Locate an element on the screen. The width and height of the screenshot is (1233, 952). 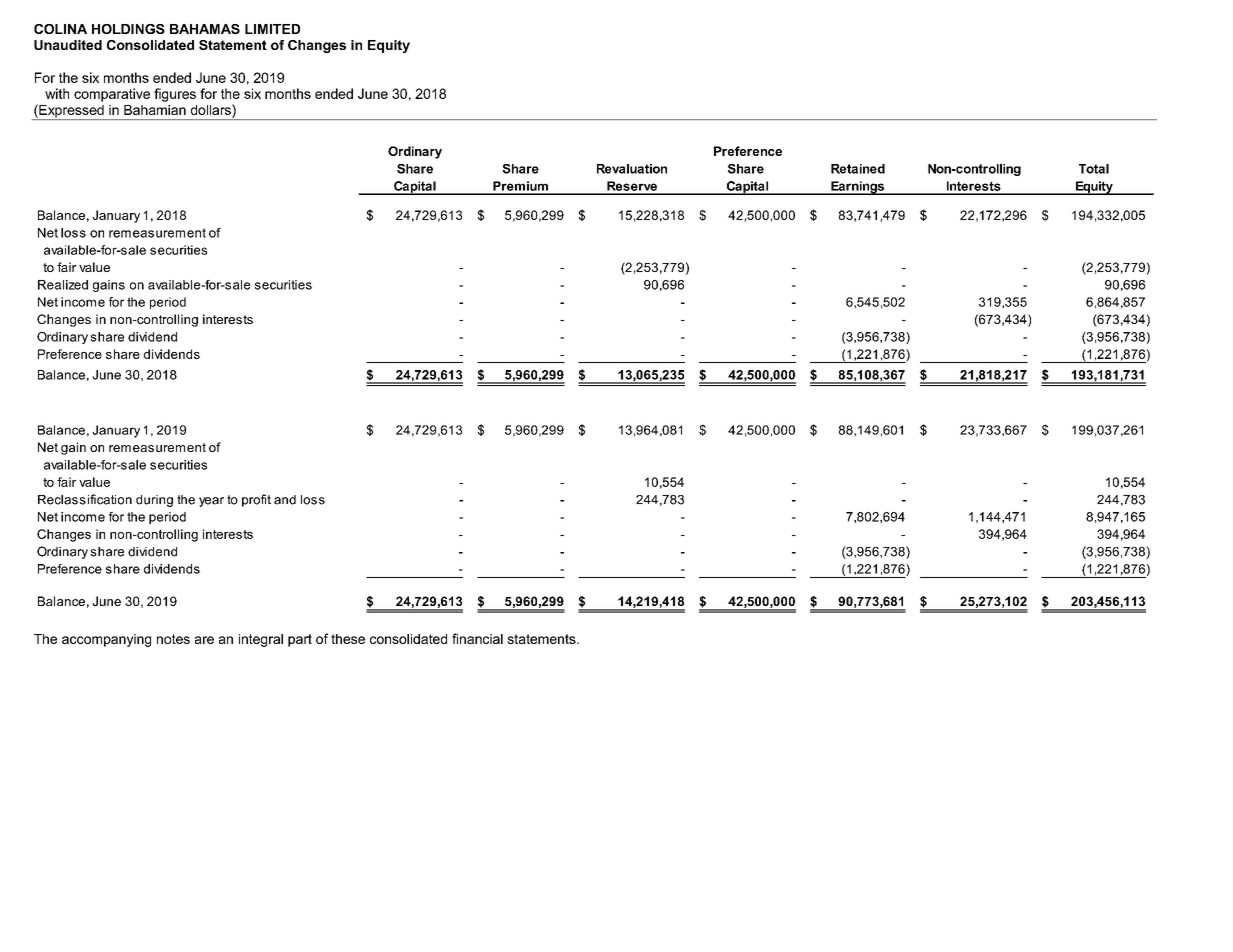
Realized is located at coordinates (63, 285).
